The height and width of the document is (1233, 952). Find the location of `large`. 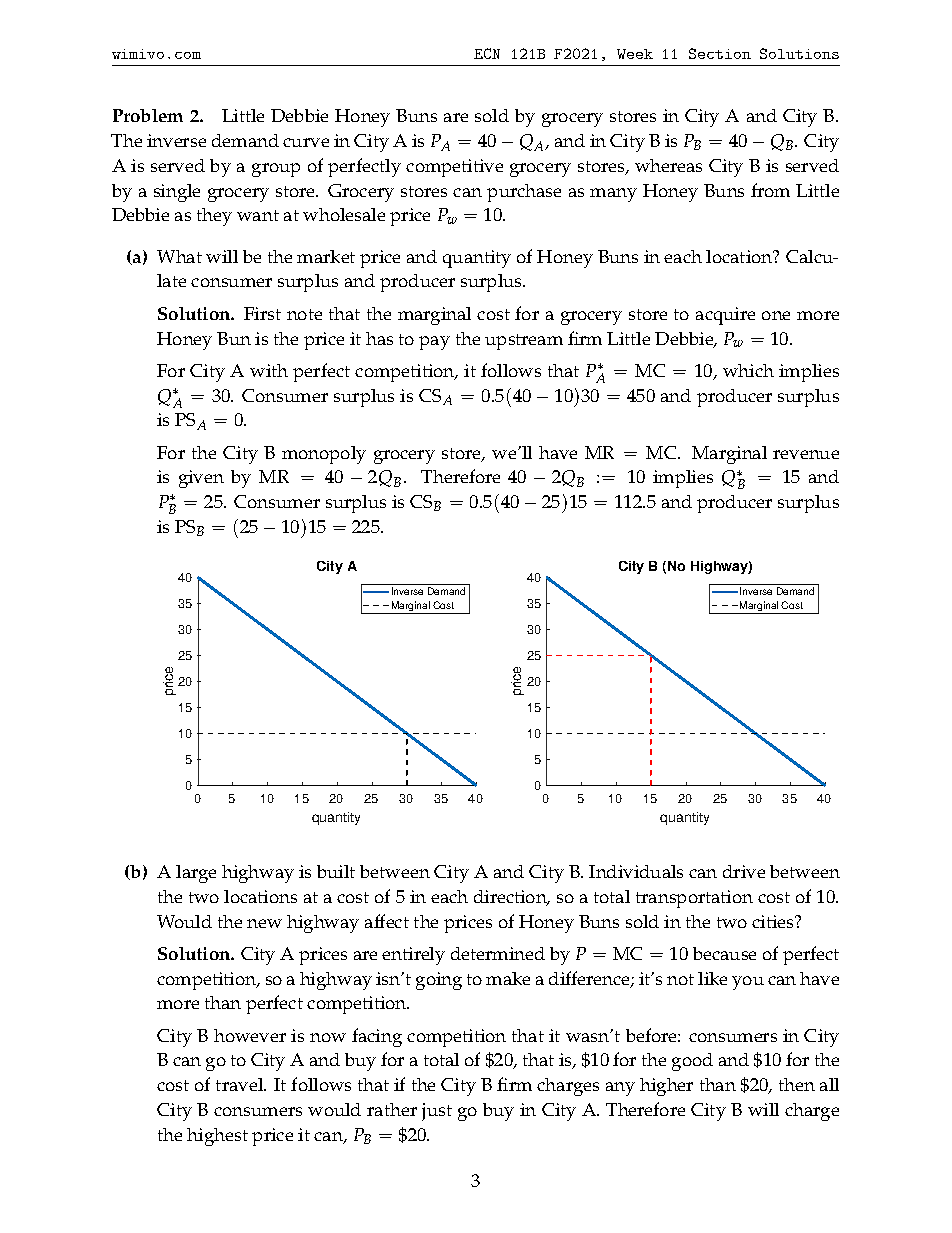

large is located at coordinates (196, 874).
